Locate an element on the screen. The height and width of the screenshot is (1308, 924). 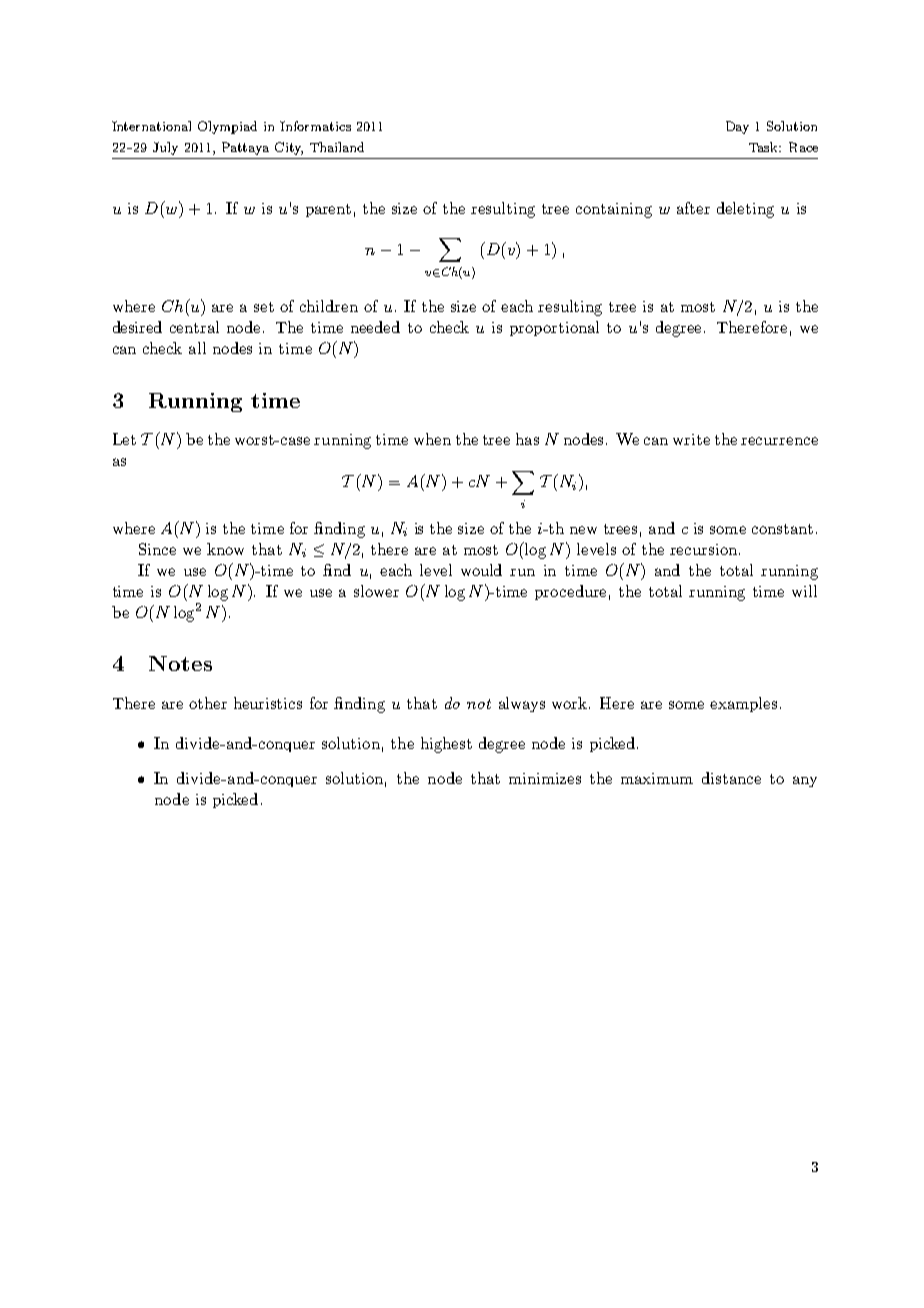
Pattaya is located at coordinates (245, 148).
